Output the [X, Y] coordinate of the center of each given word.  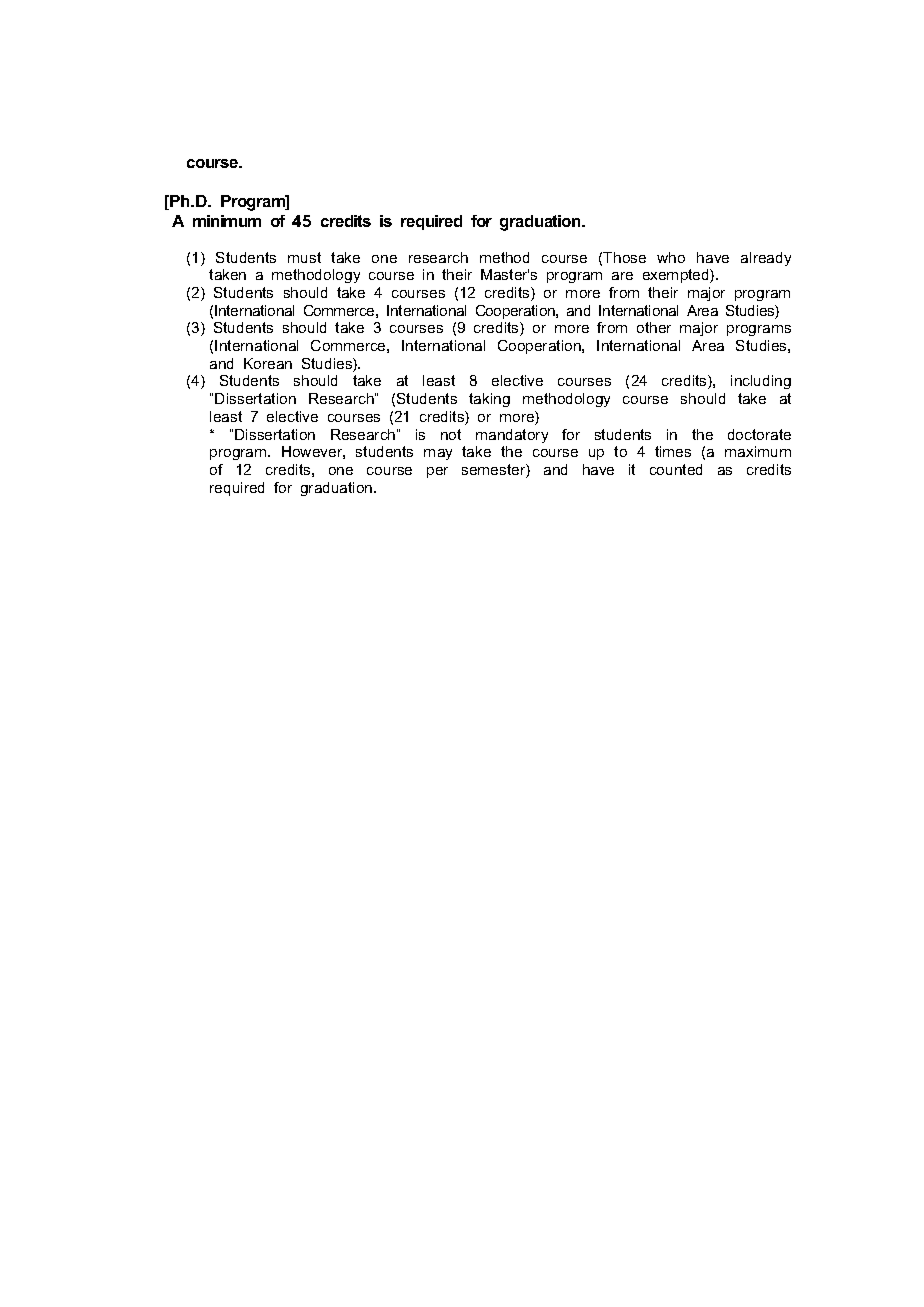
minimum [227, 221]
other [654, 327]
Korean [268, 363]
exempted [677, 276]
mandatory [512, 436]
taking [489, 400]
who [671, 257]
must [304, 257]
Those [624, 257]
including [761, 382]
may [438, 454]
